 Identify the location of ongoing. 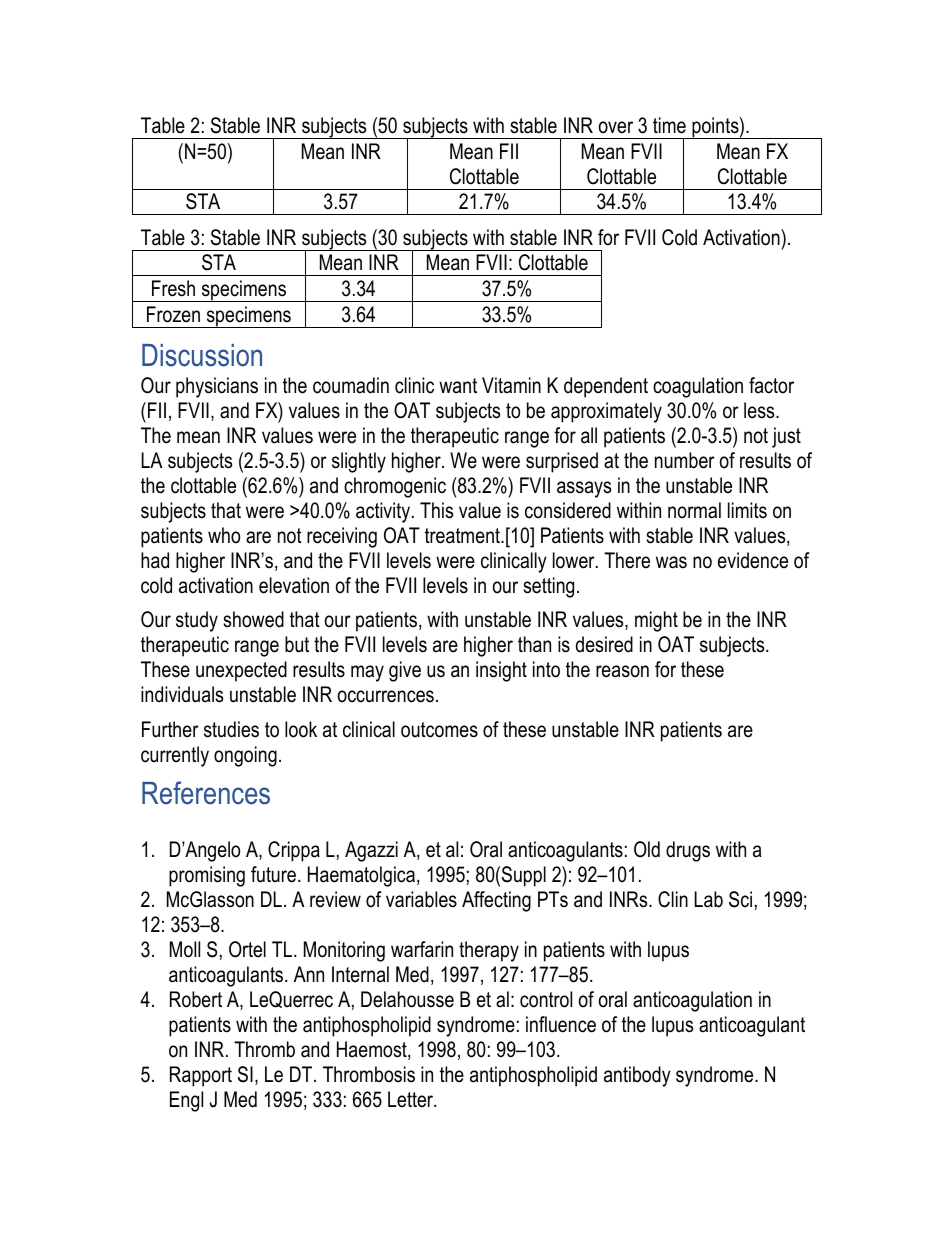
(245, 756).
